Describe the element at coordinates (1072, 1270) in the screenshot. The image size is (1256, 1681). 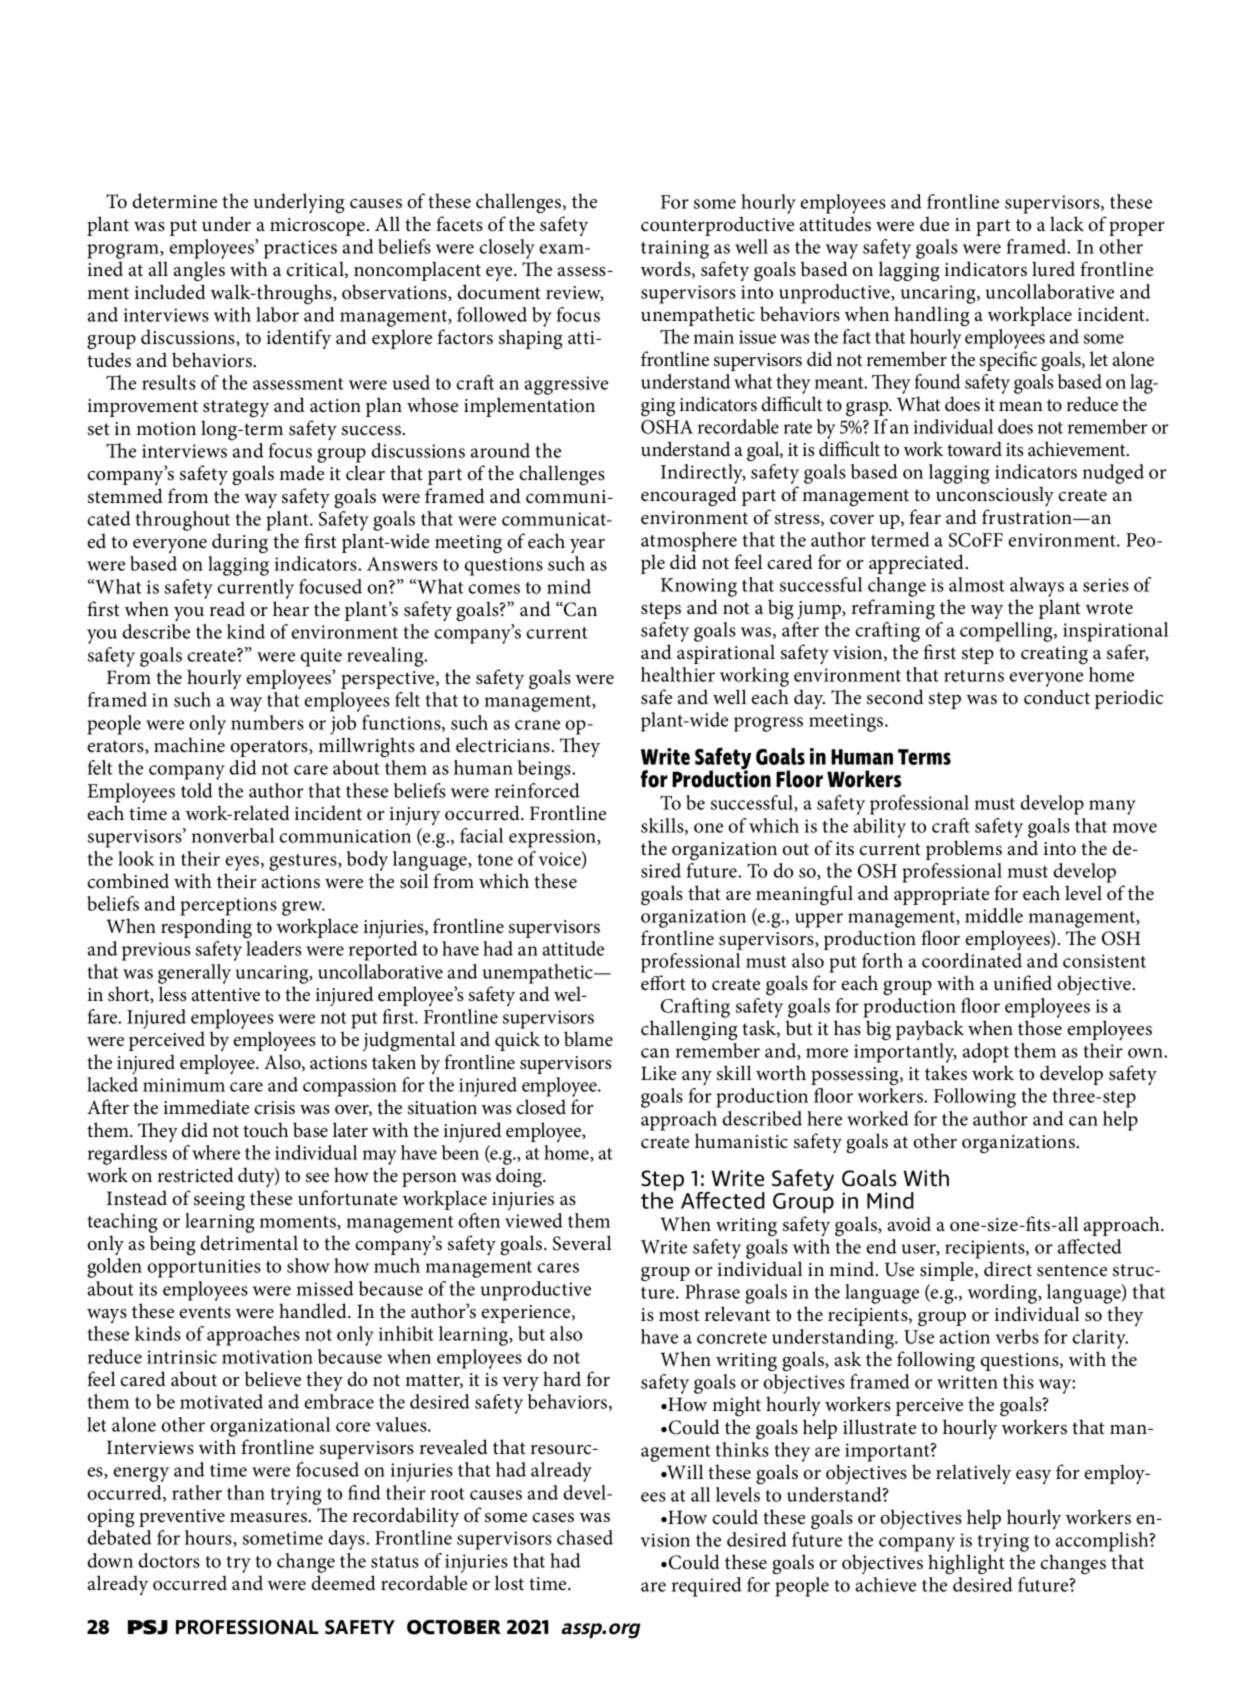
I see `sentence` at that location.
